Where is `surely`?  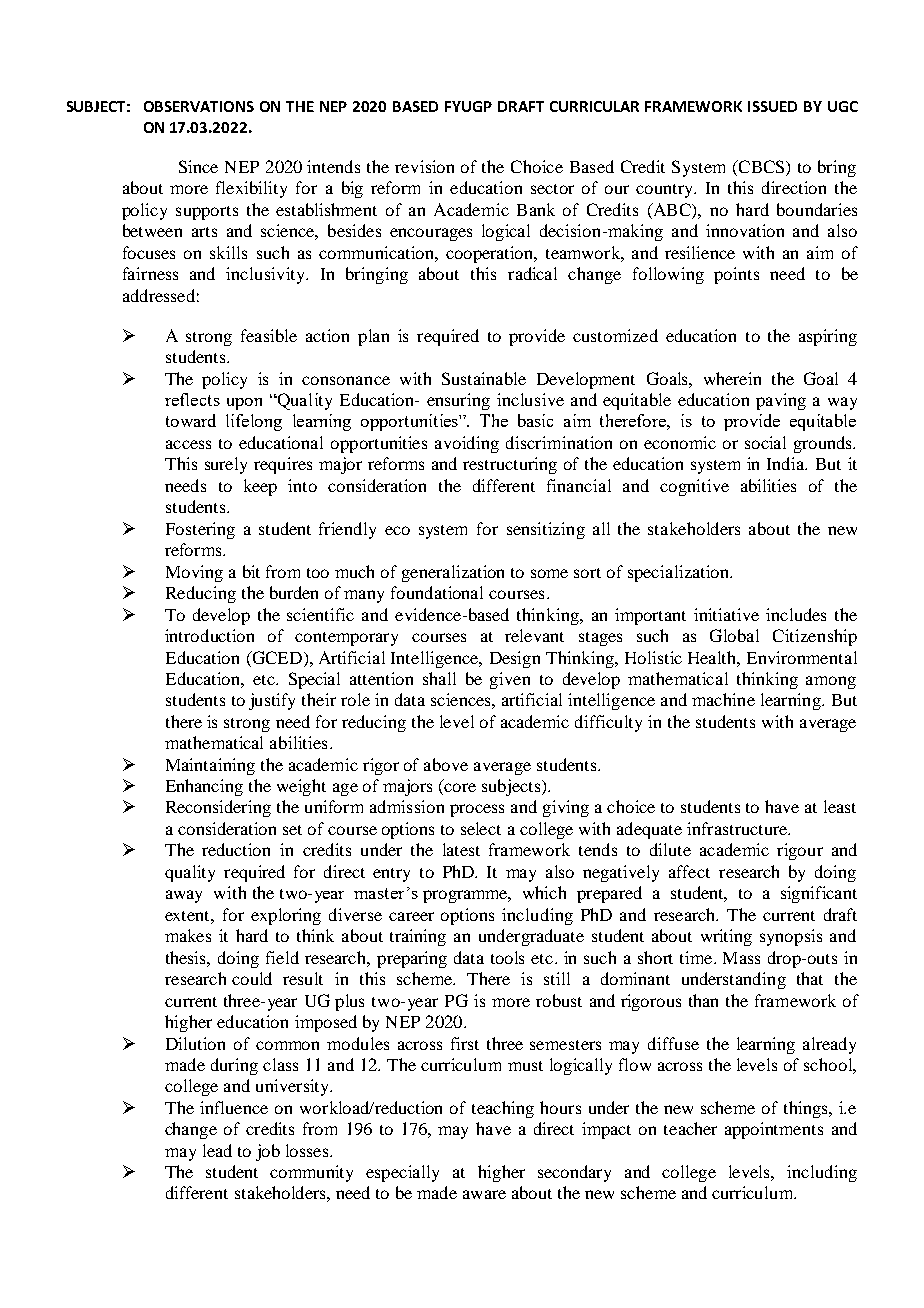
surely is located at coordinates (226, 465).
